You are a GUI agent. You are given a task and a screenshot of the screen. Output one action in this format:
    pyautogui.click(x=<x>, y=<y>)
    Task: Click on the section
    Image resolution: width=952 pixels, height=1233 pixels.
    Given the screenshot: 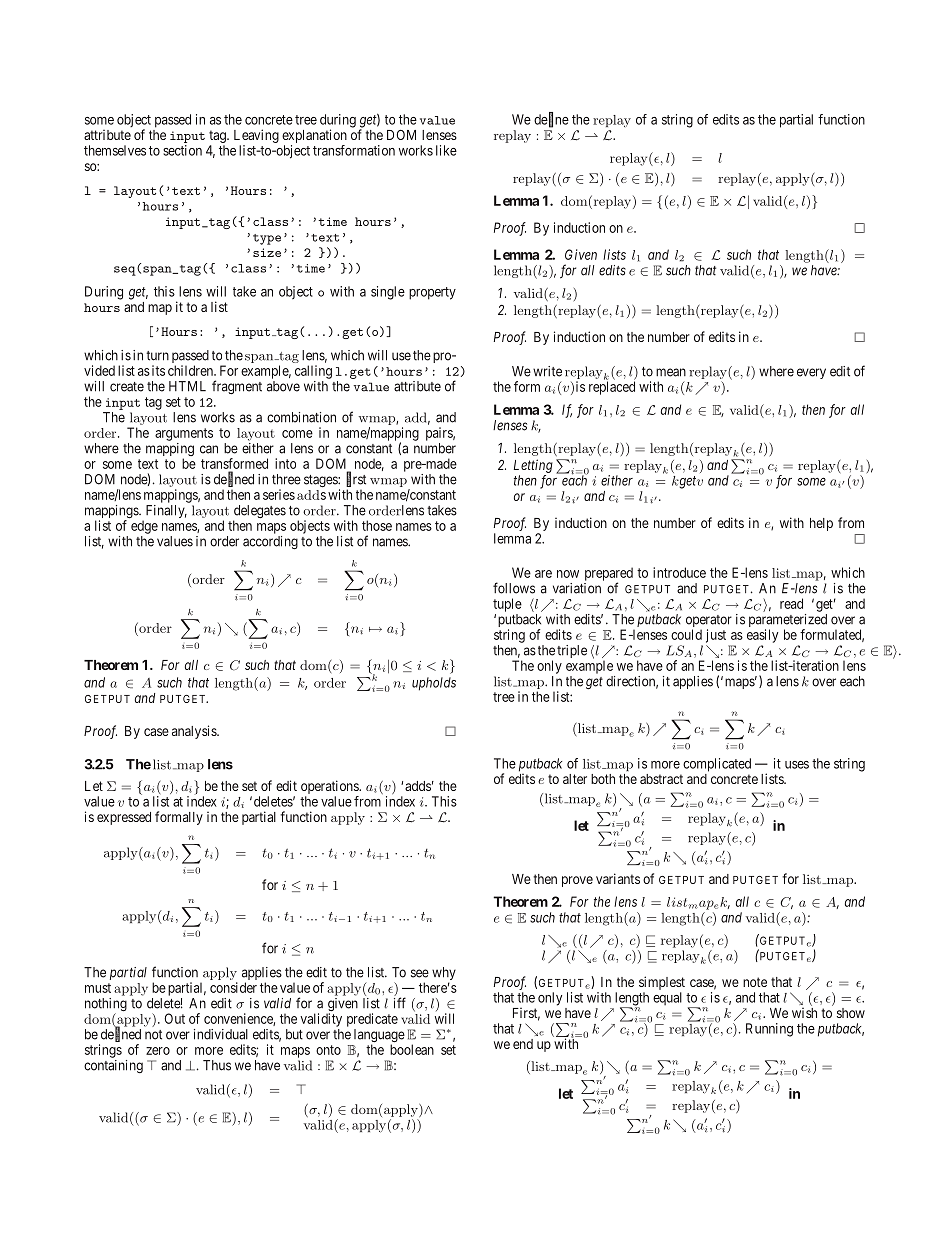 What is the action you would take?
    pyautogui.click(x=182, y=150)
